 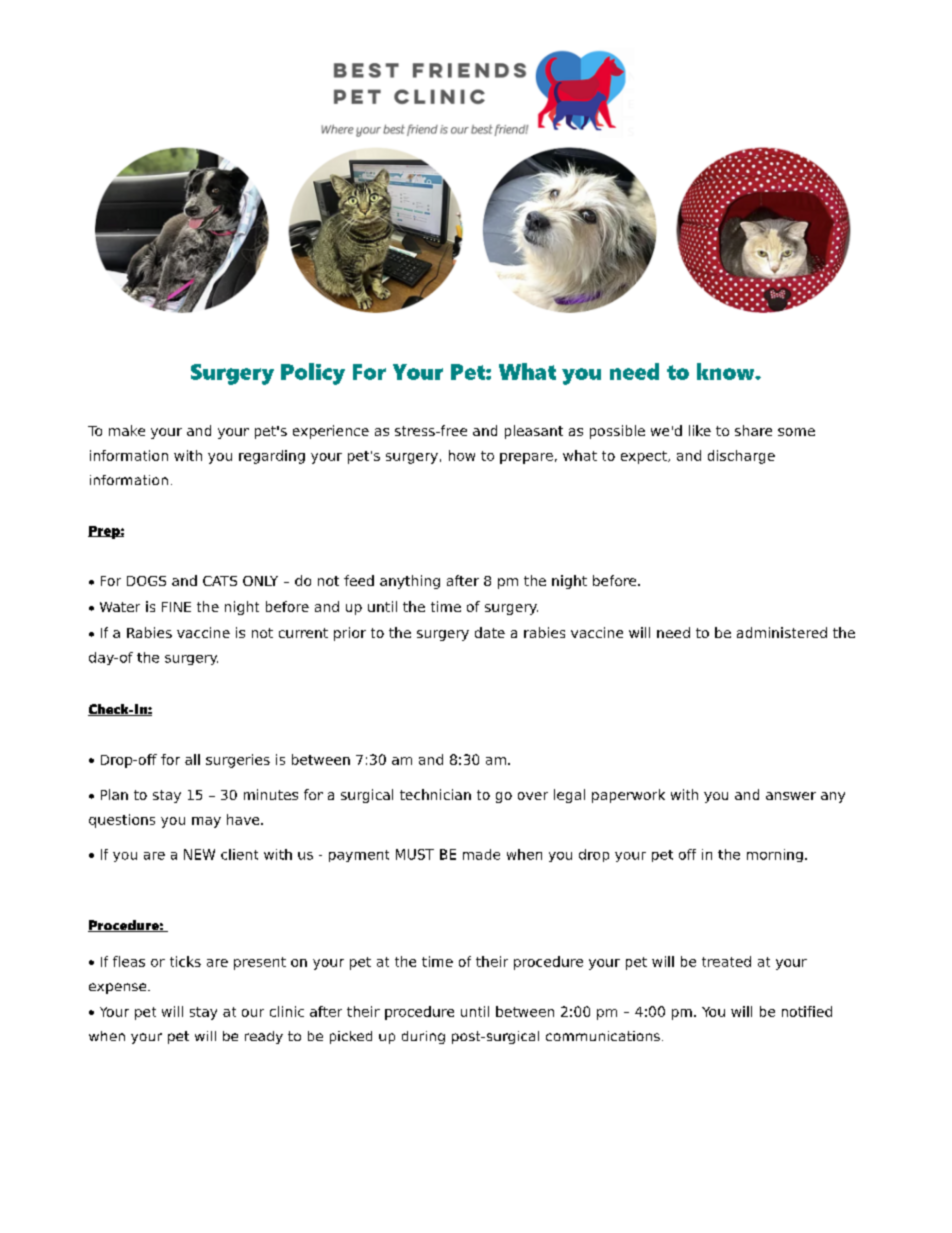 What do you see at coordinates (727, 371) in the document?
I see `know` at bounding box center [727, 371].
